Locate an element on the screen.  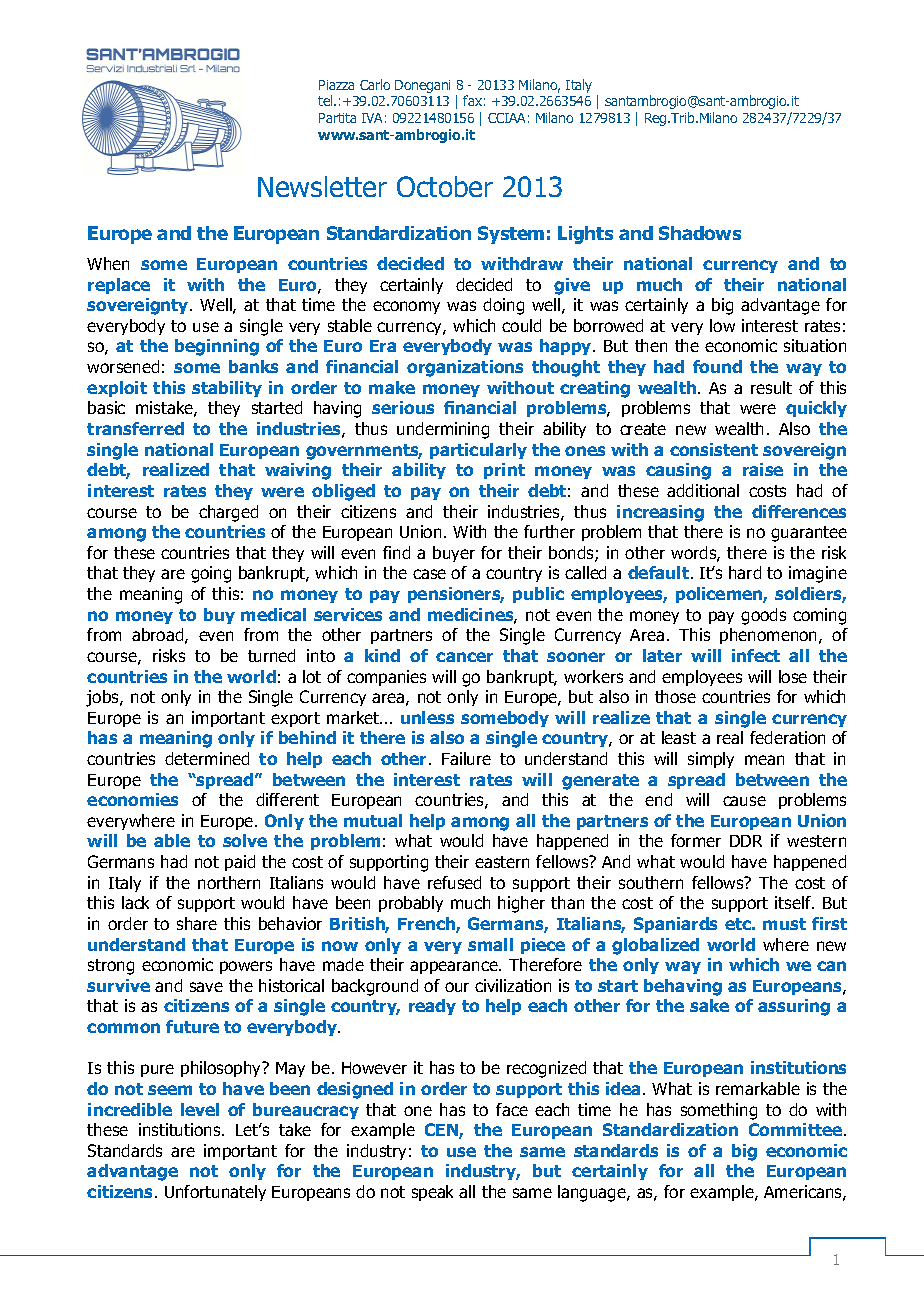
Shadows is located at coordinates (700, 233).
